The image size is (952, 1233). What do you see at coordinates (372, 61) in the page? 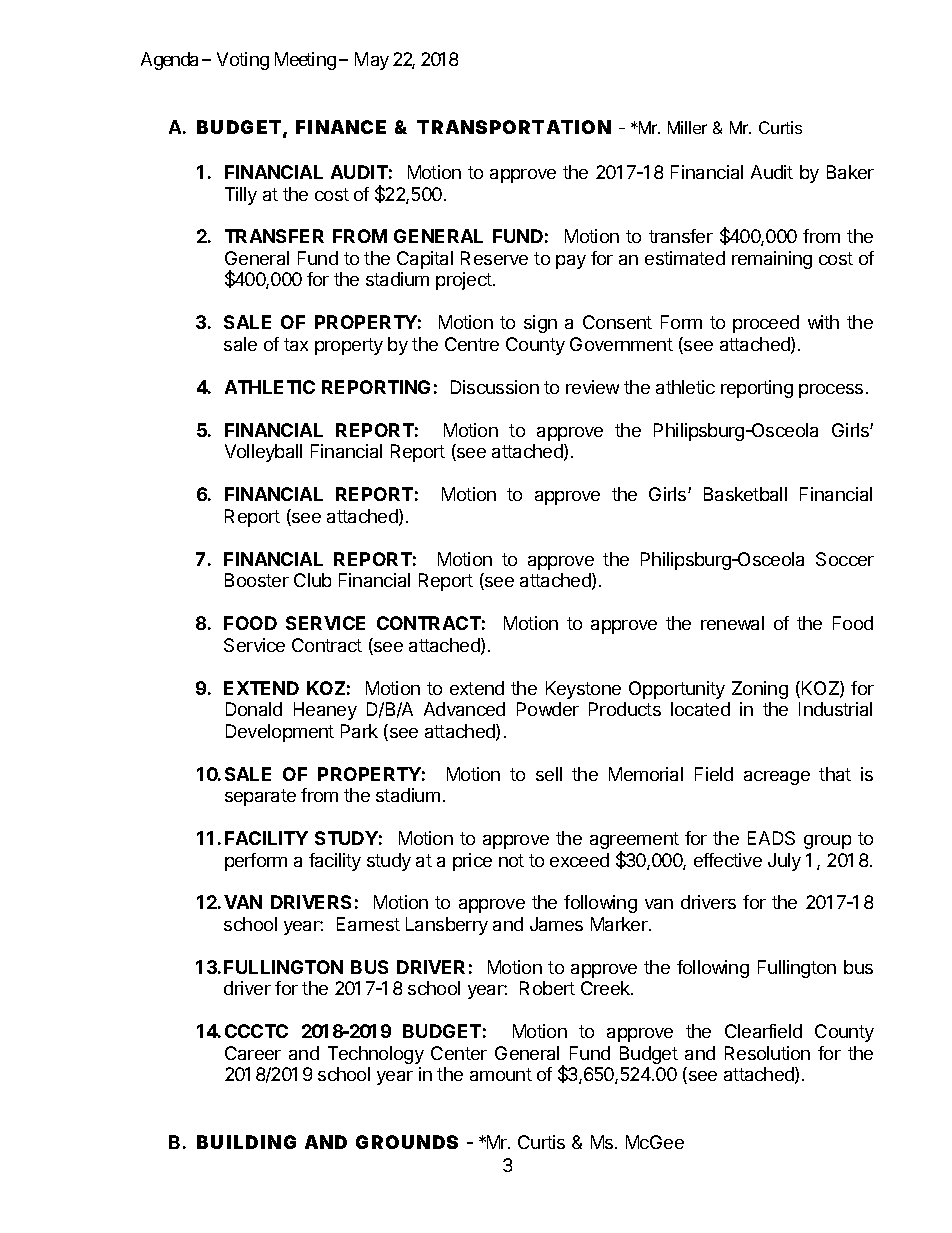
I see `May` at bounding box center [372, 61].
